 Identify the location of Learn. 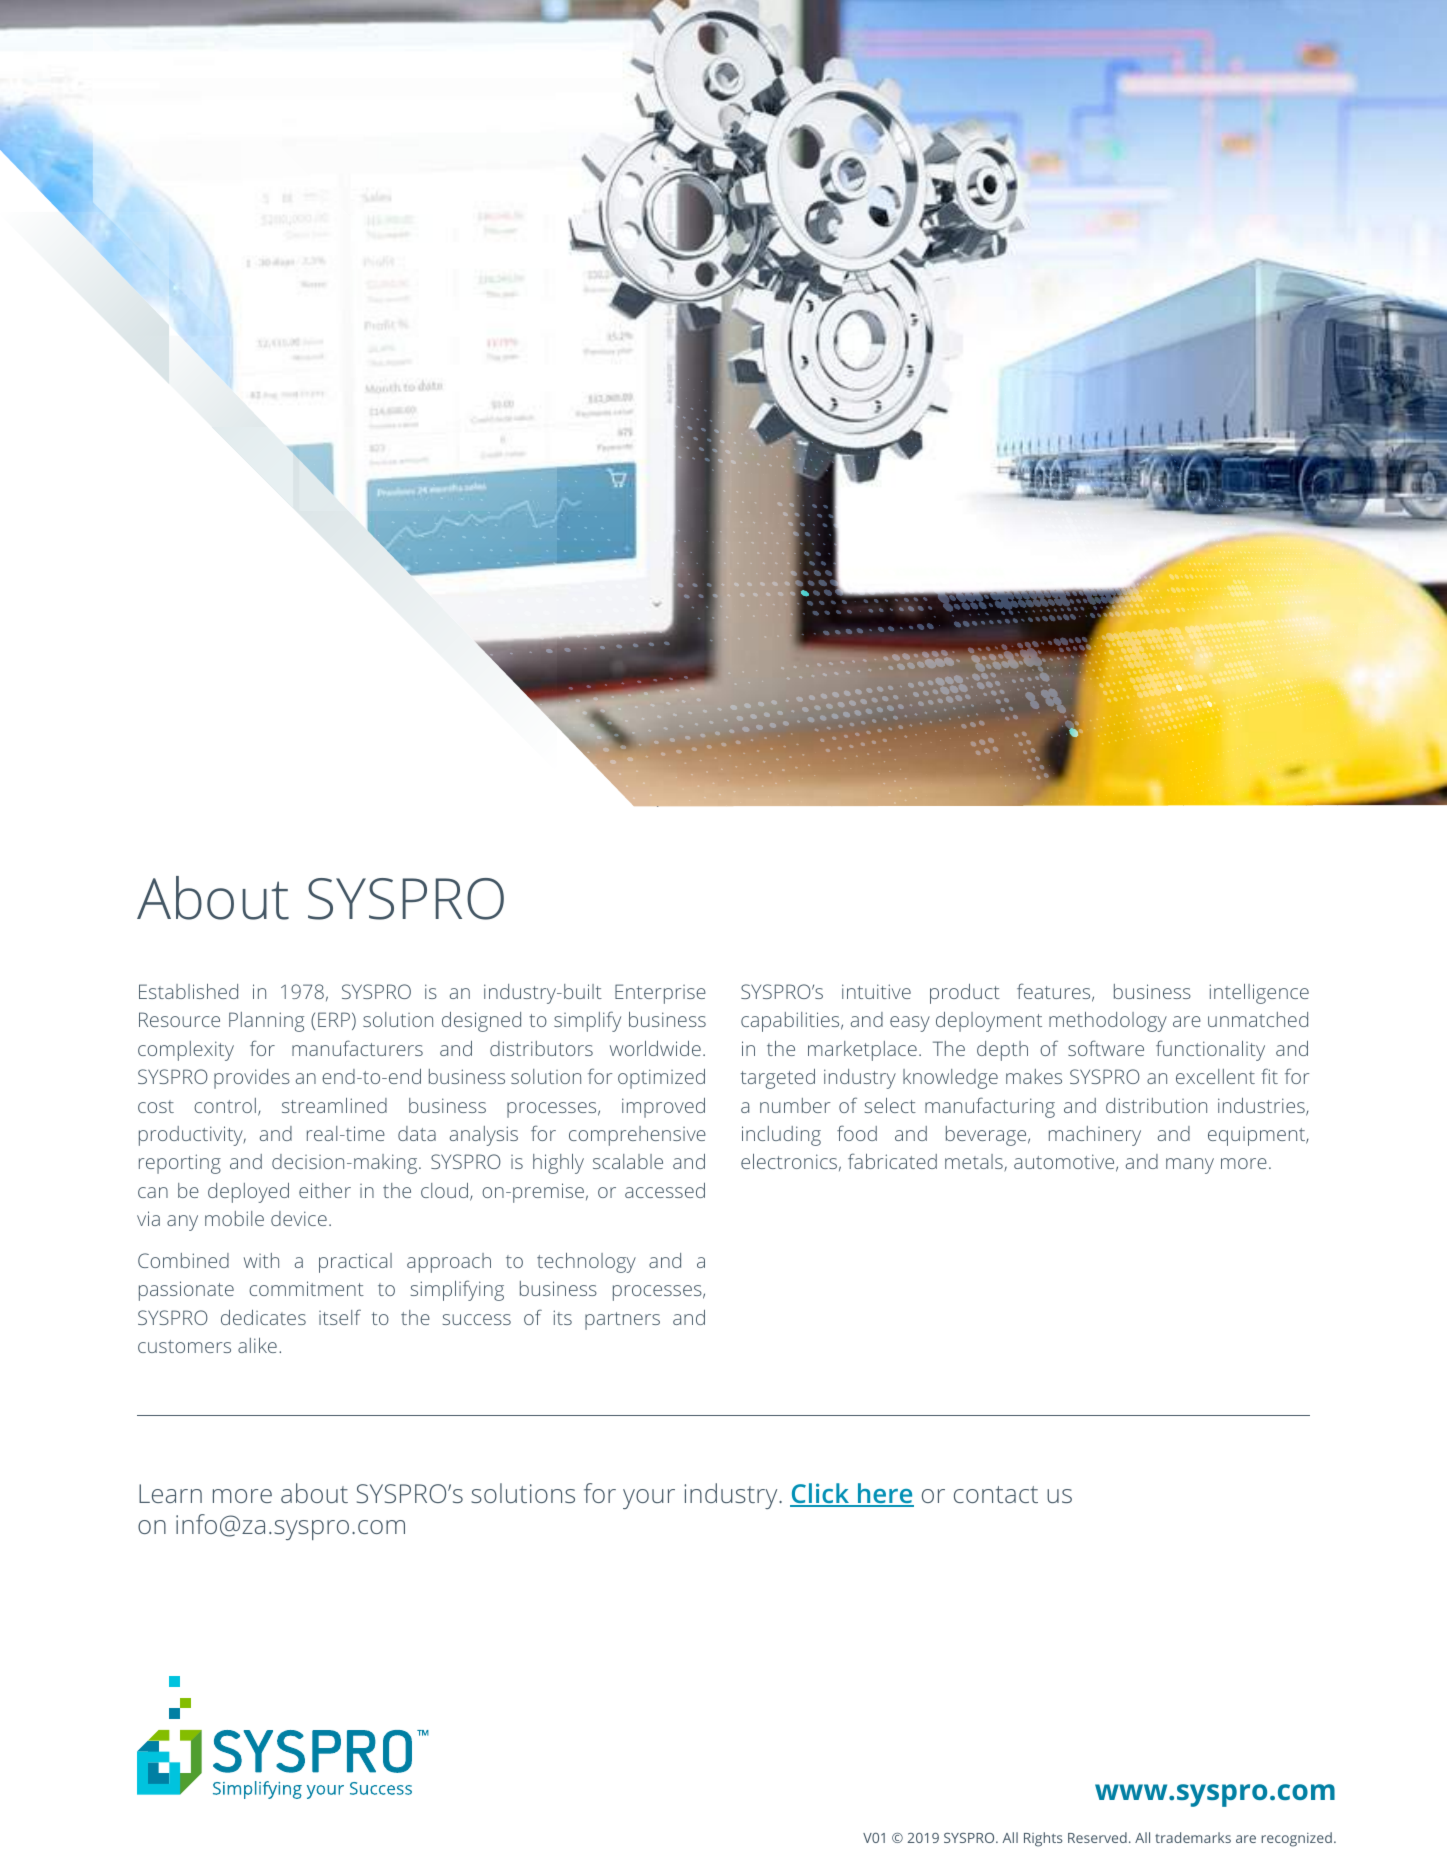
(170, 1493).
